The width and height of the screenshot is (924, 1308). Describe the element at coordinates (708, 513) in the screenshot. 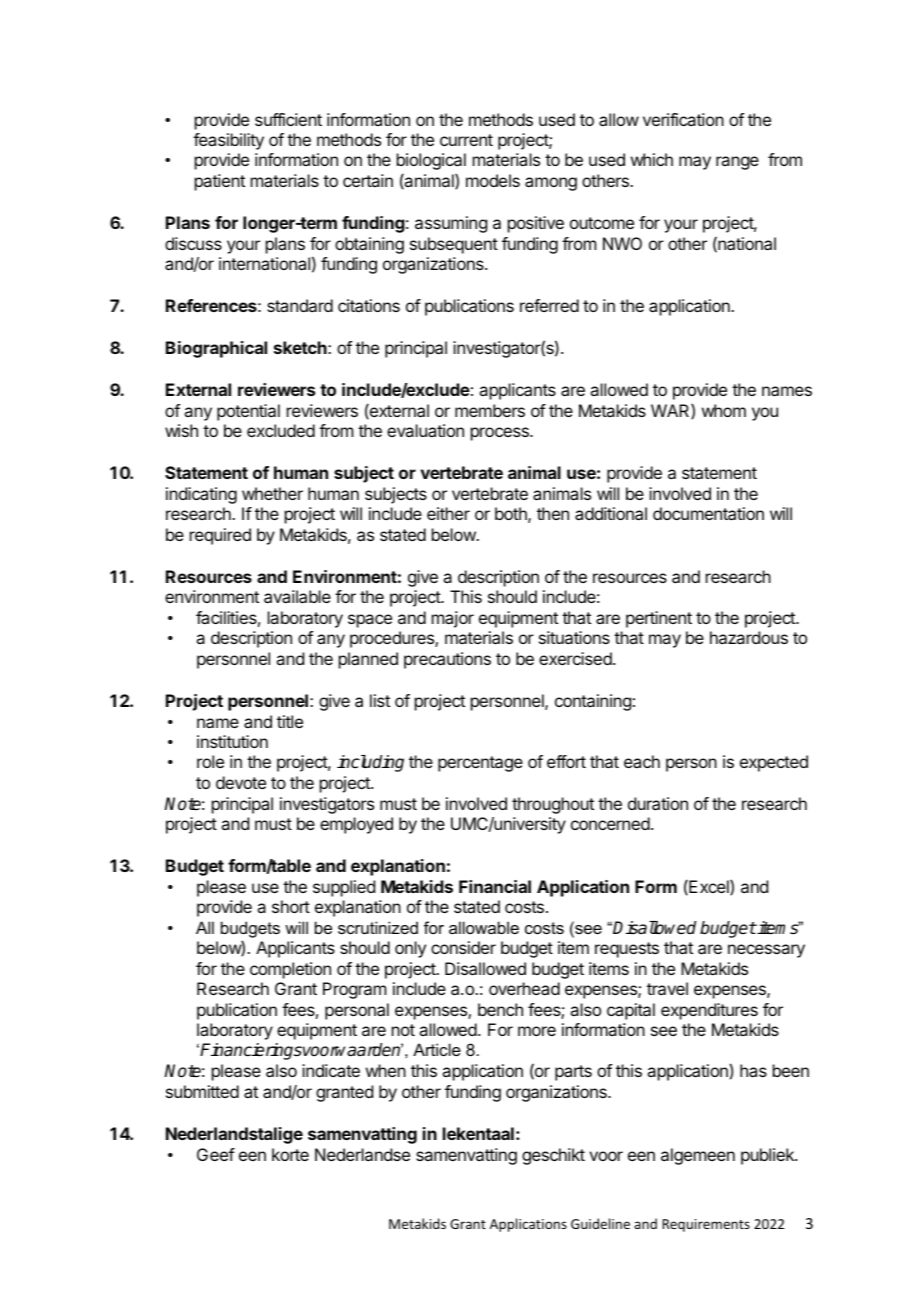

I see `documentation` at that location.
